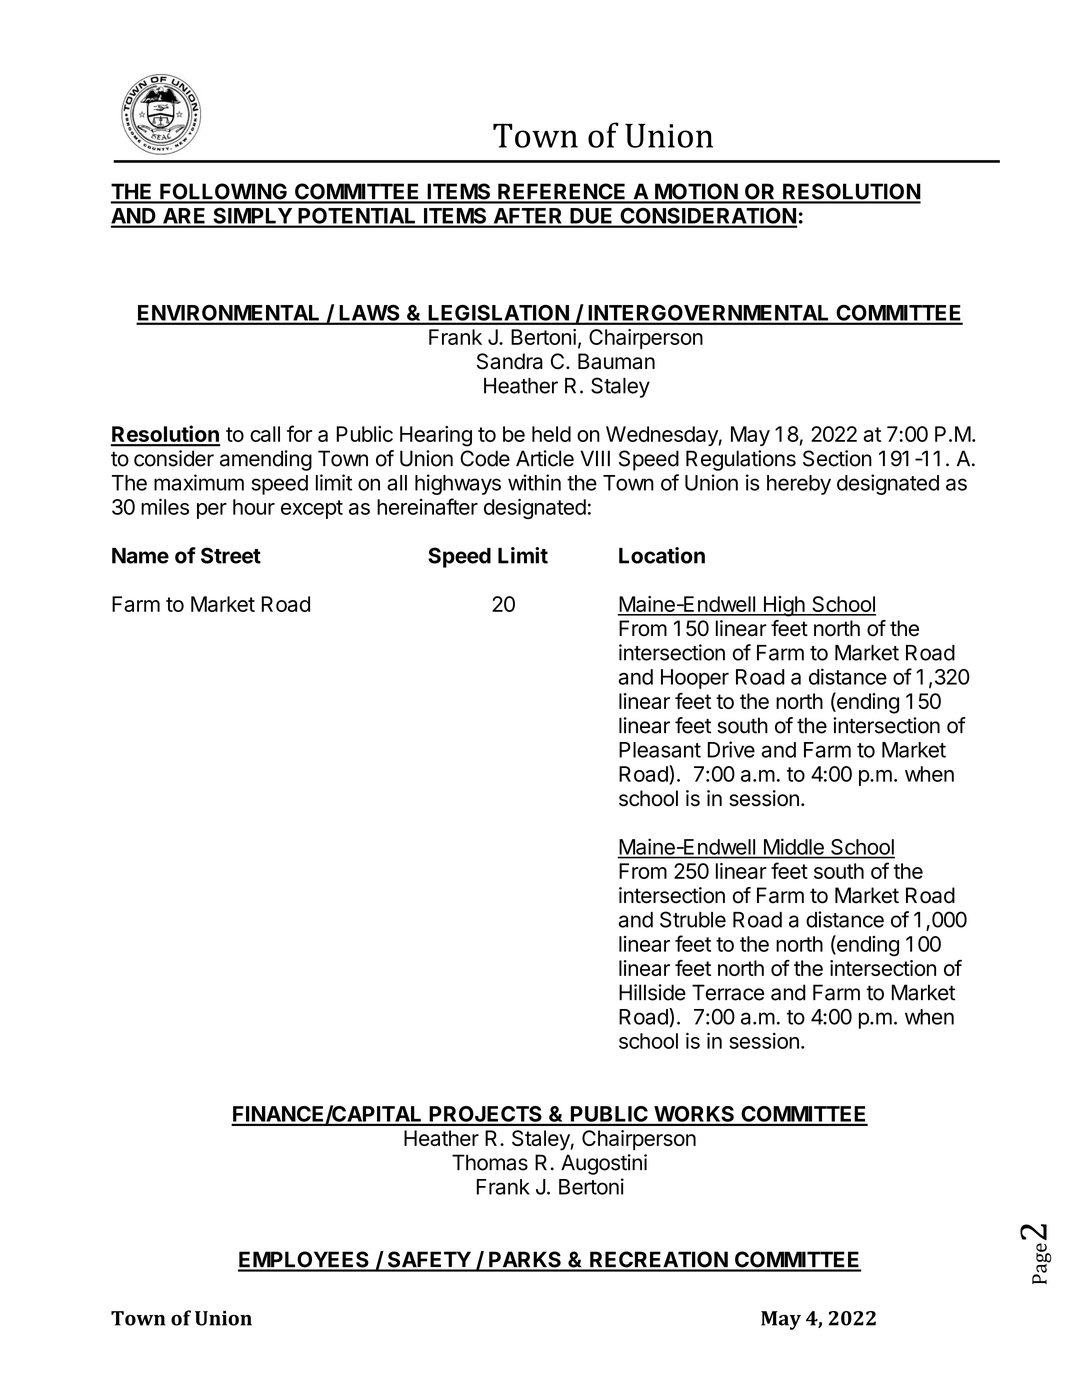 This document has height=1393, width=1077. Describe the element at coordinates (231, 555) in the document. I see `Street` at that location.
